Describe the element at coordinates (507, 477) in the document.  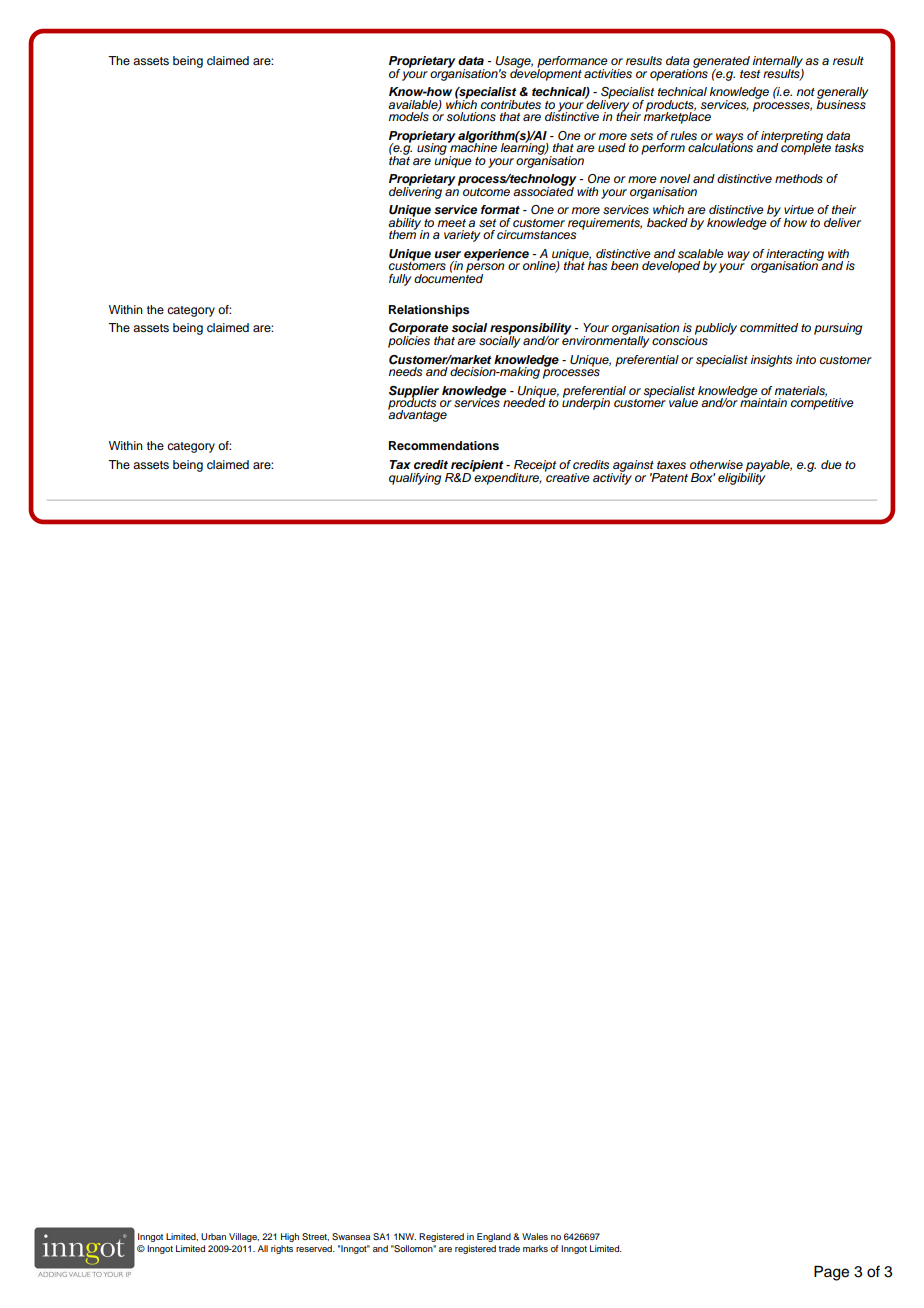
I see `expenditure` at that location.
